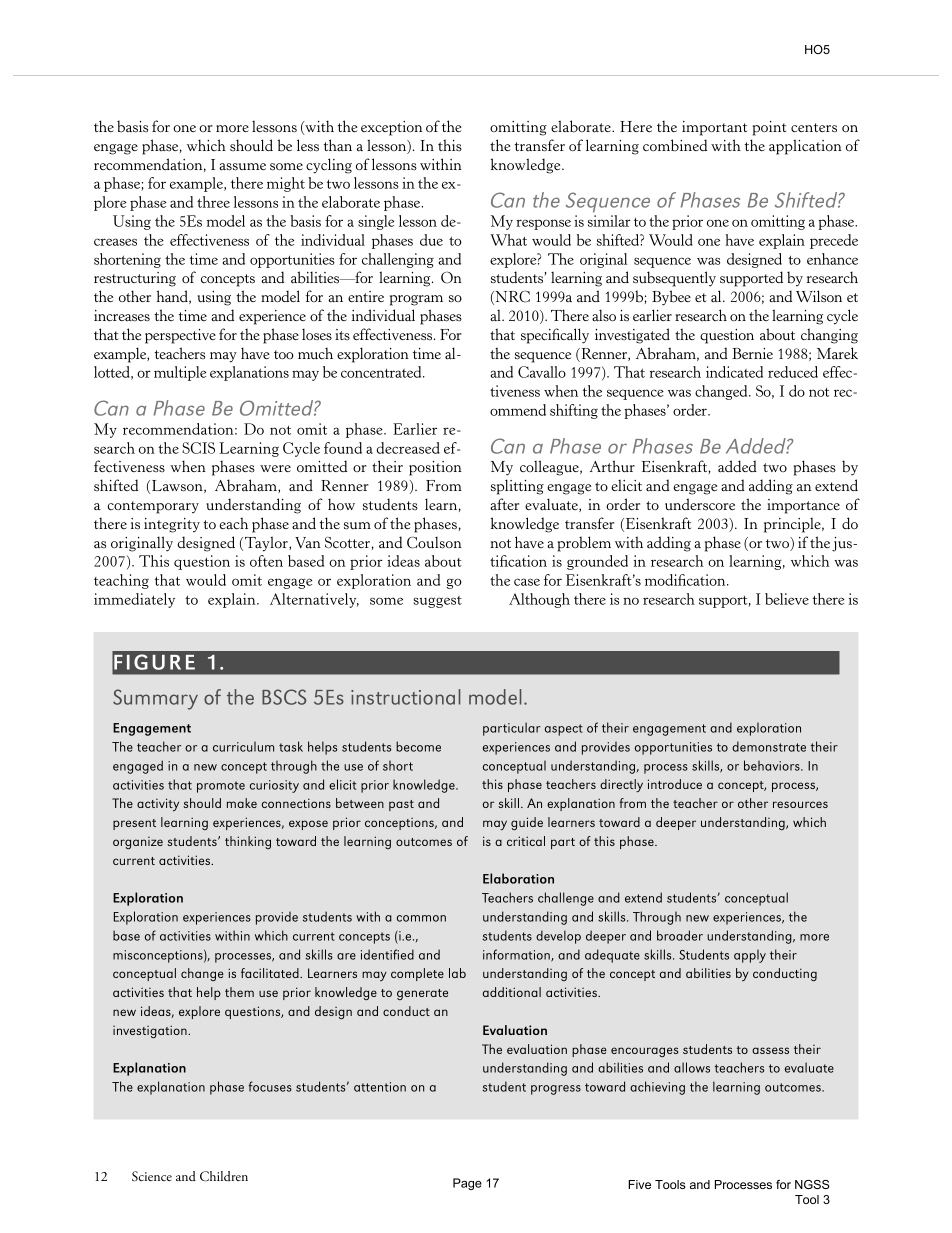 The image size is (952, 1233). What do you see at coordinates (242, 803) in the screenshot?
I see `make` at bounding box center [242, 803].
